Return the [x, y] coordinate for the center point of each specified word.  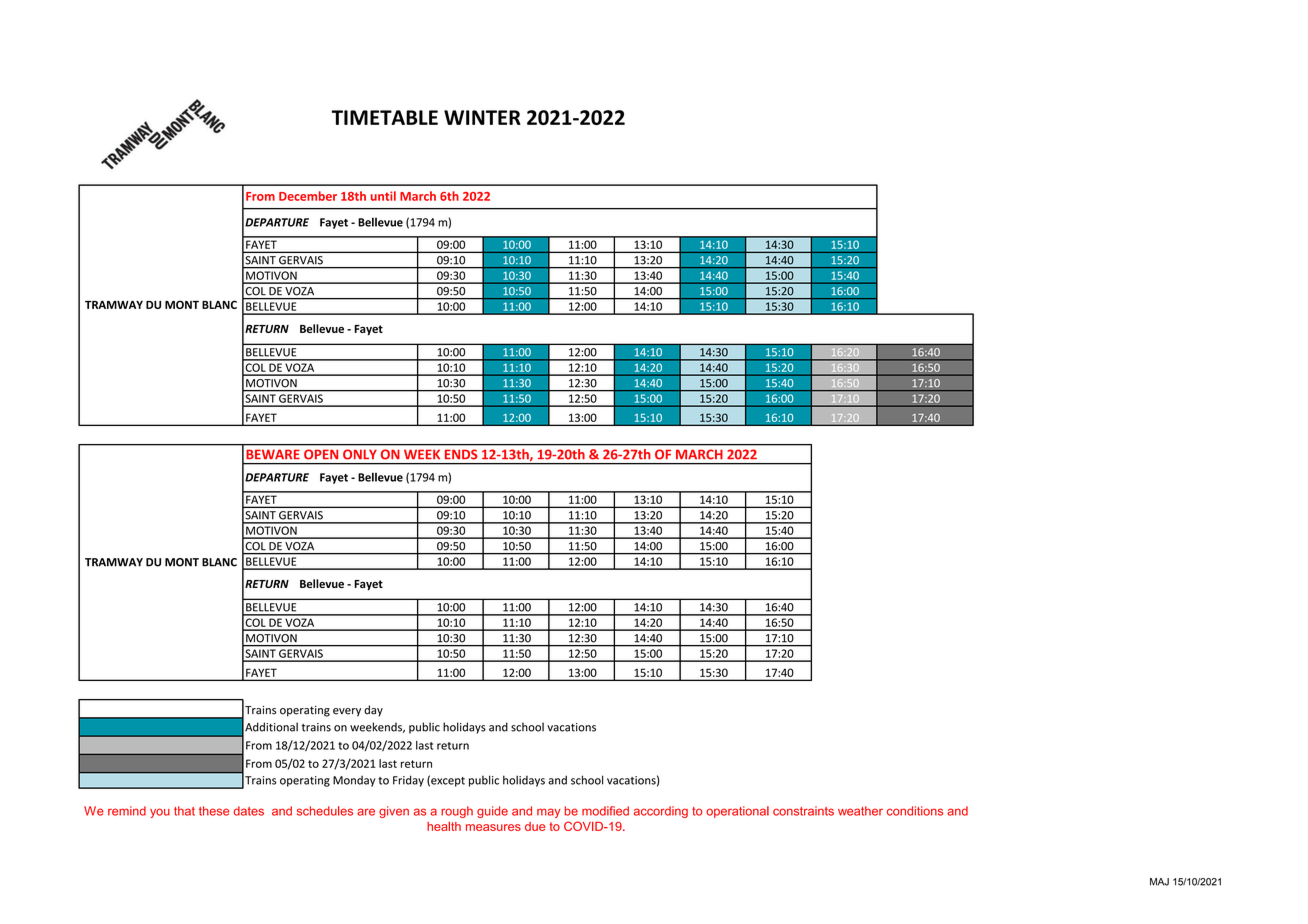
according [661, 812]
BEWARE [273, 454]
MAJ [1159, 882]
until [383, 196]
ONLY [359, 454]
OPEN [321, 454]
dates [248, 811]
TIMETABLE [385, 117]
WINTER [482, 117]
